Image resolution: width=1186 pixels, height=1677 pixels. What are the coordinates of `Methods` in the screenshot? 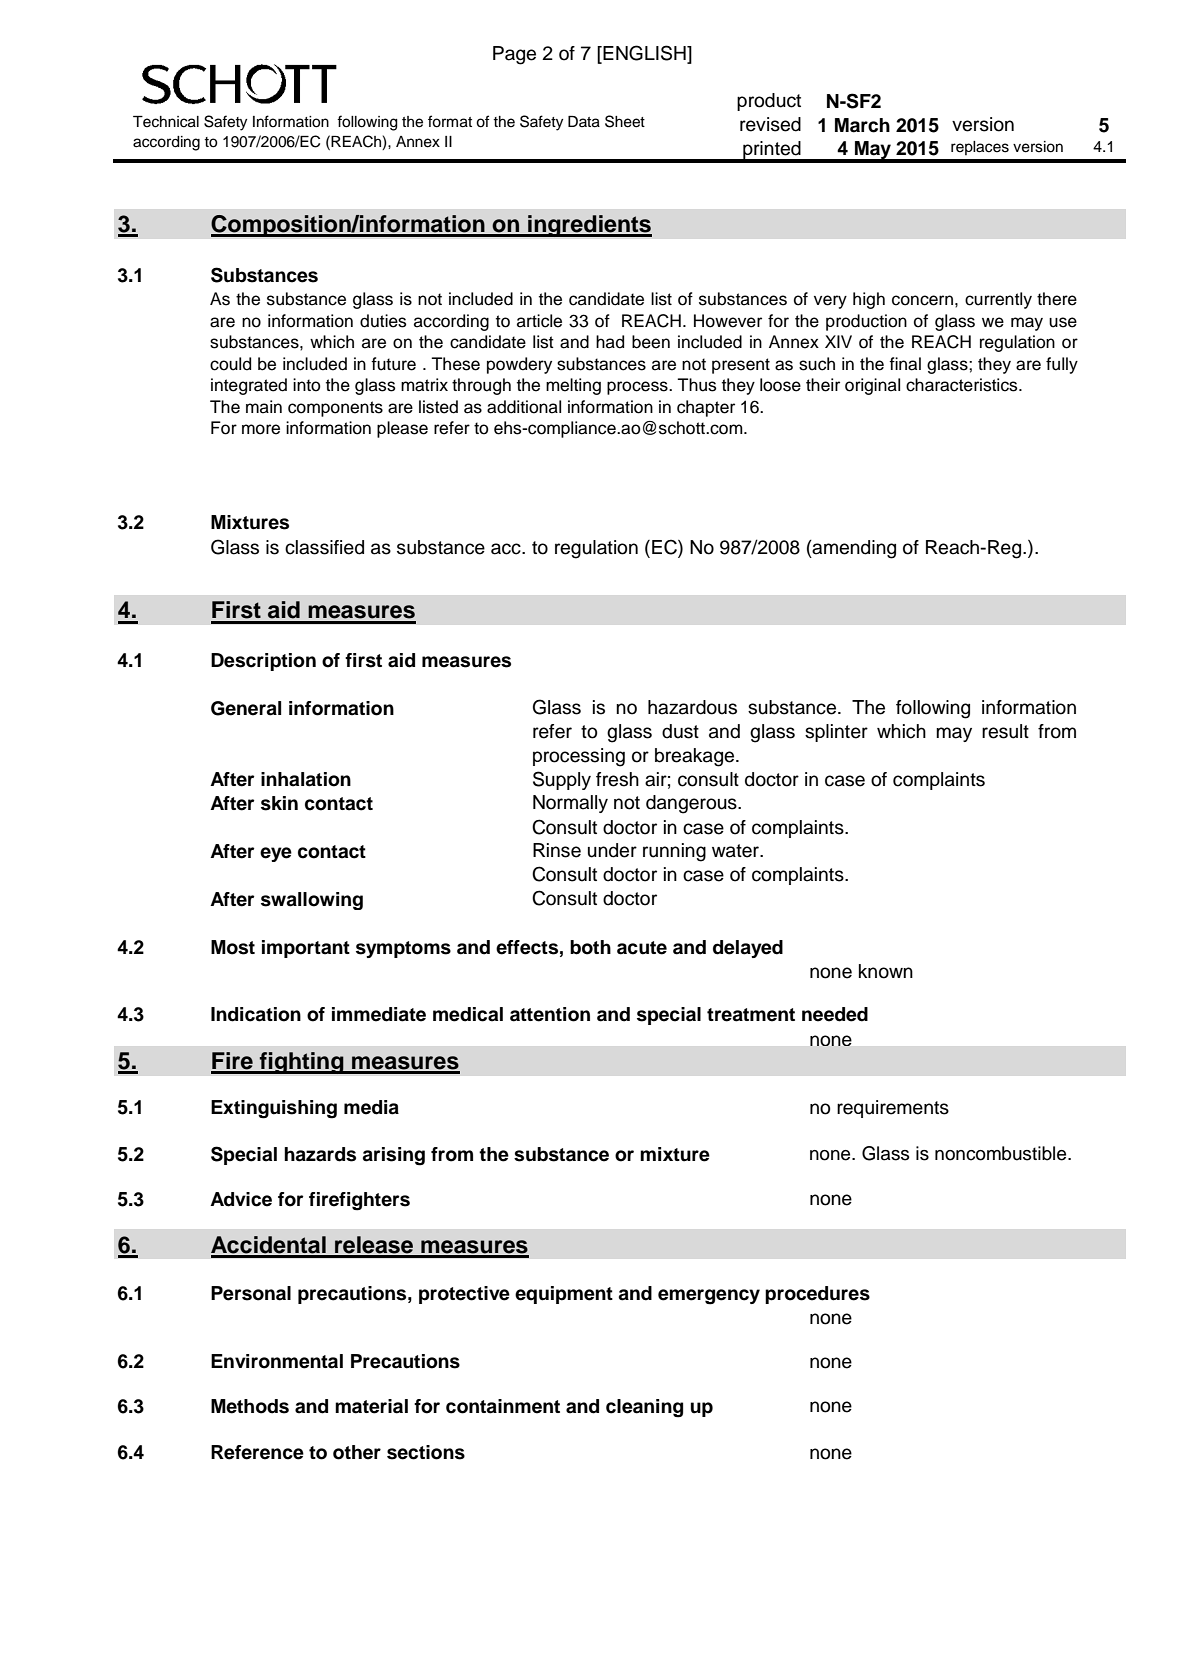 It's located at (250, 1406).
